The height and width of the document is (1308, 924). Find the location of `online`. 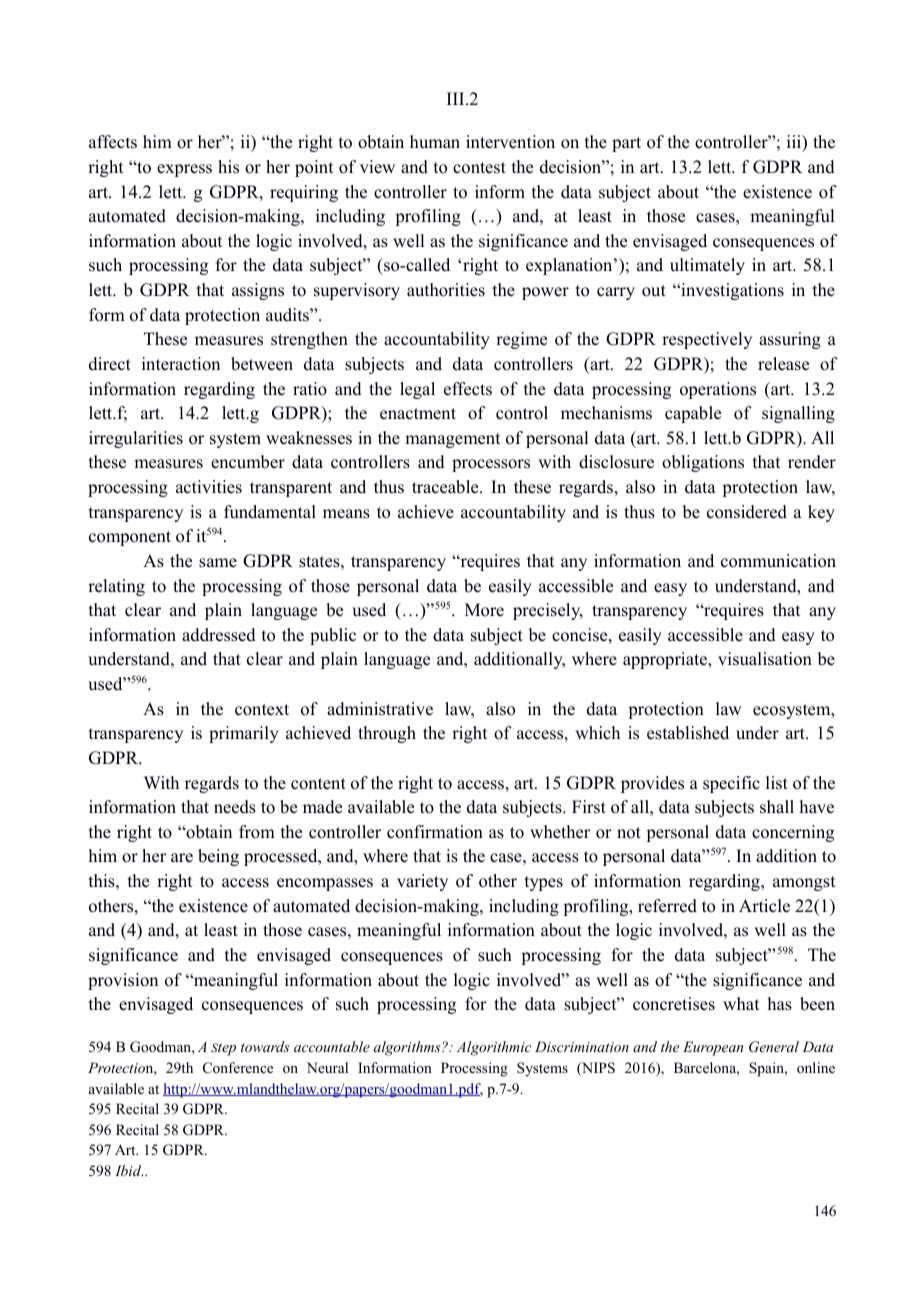

online is located at coordinates (816, 1067).
